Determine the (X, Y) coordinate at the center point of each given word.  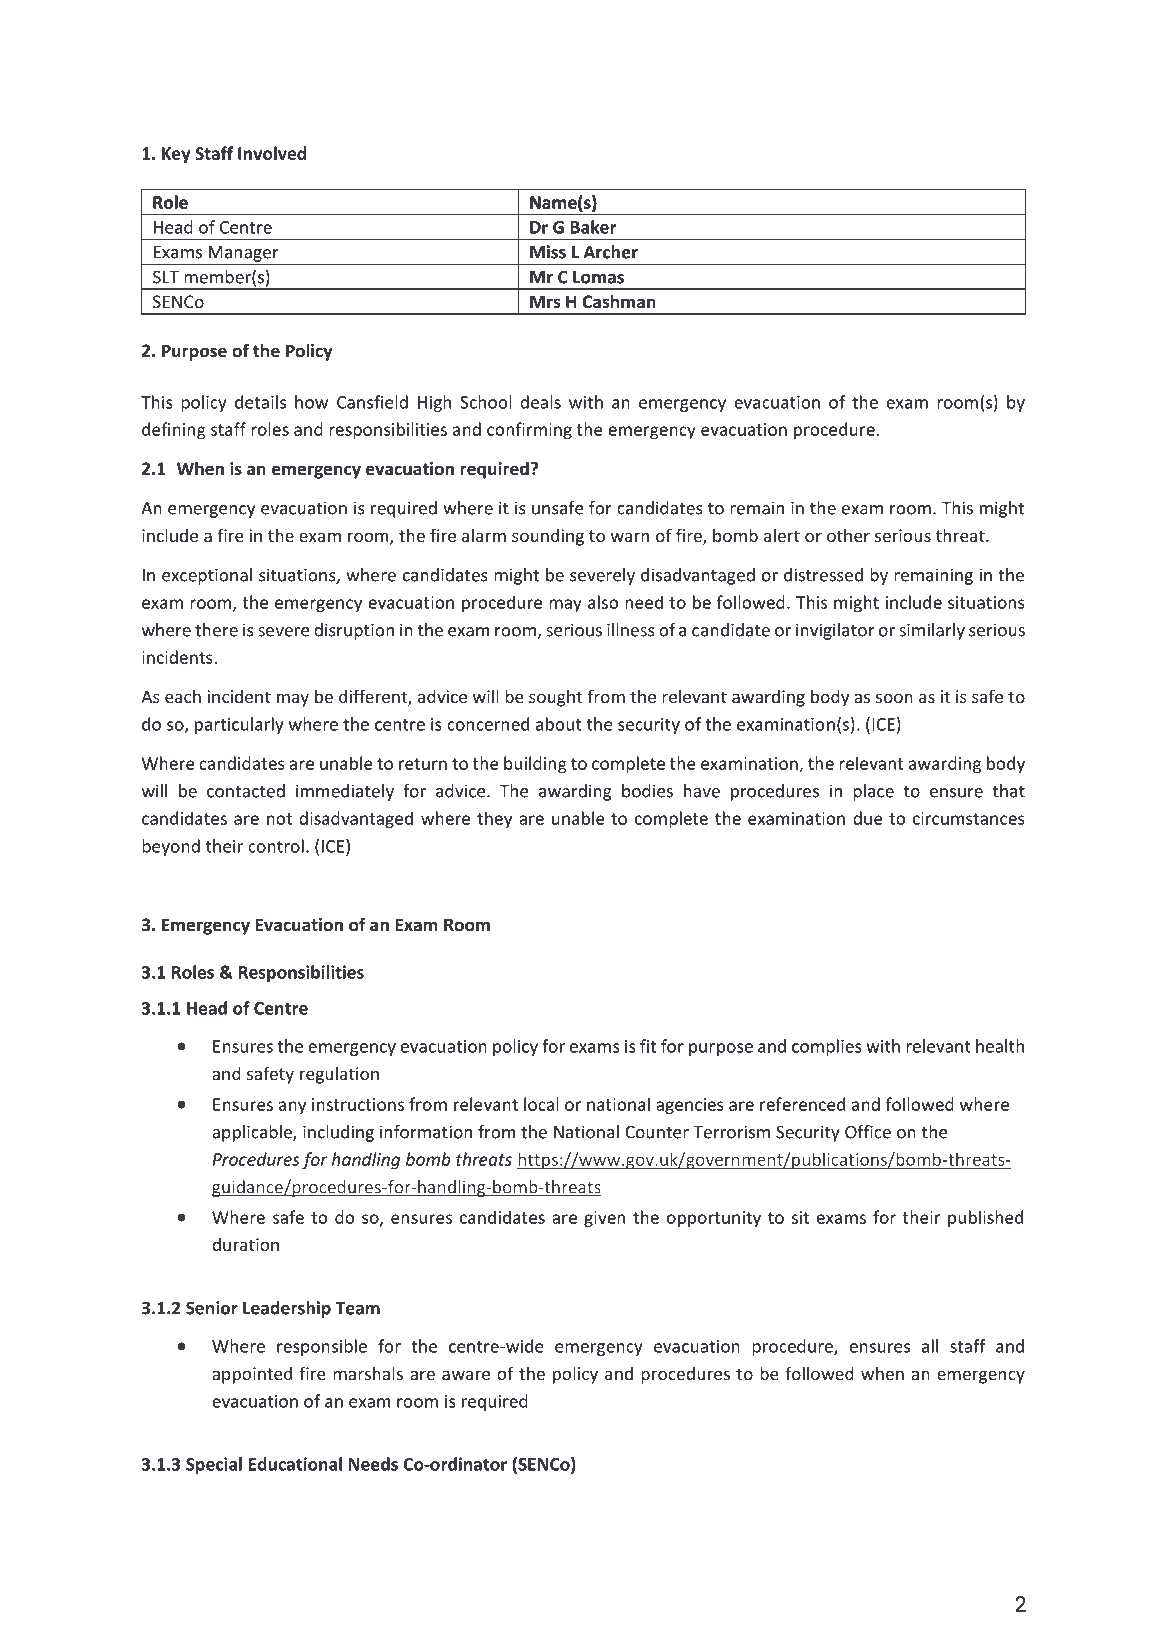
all (930, 1346)
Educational (295, 1464)
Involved (272, 153)
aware (466, 1375)
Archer (611, 252)
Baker (593, 227)
